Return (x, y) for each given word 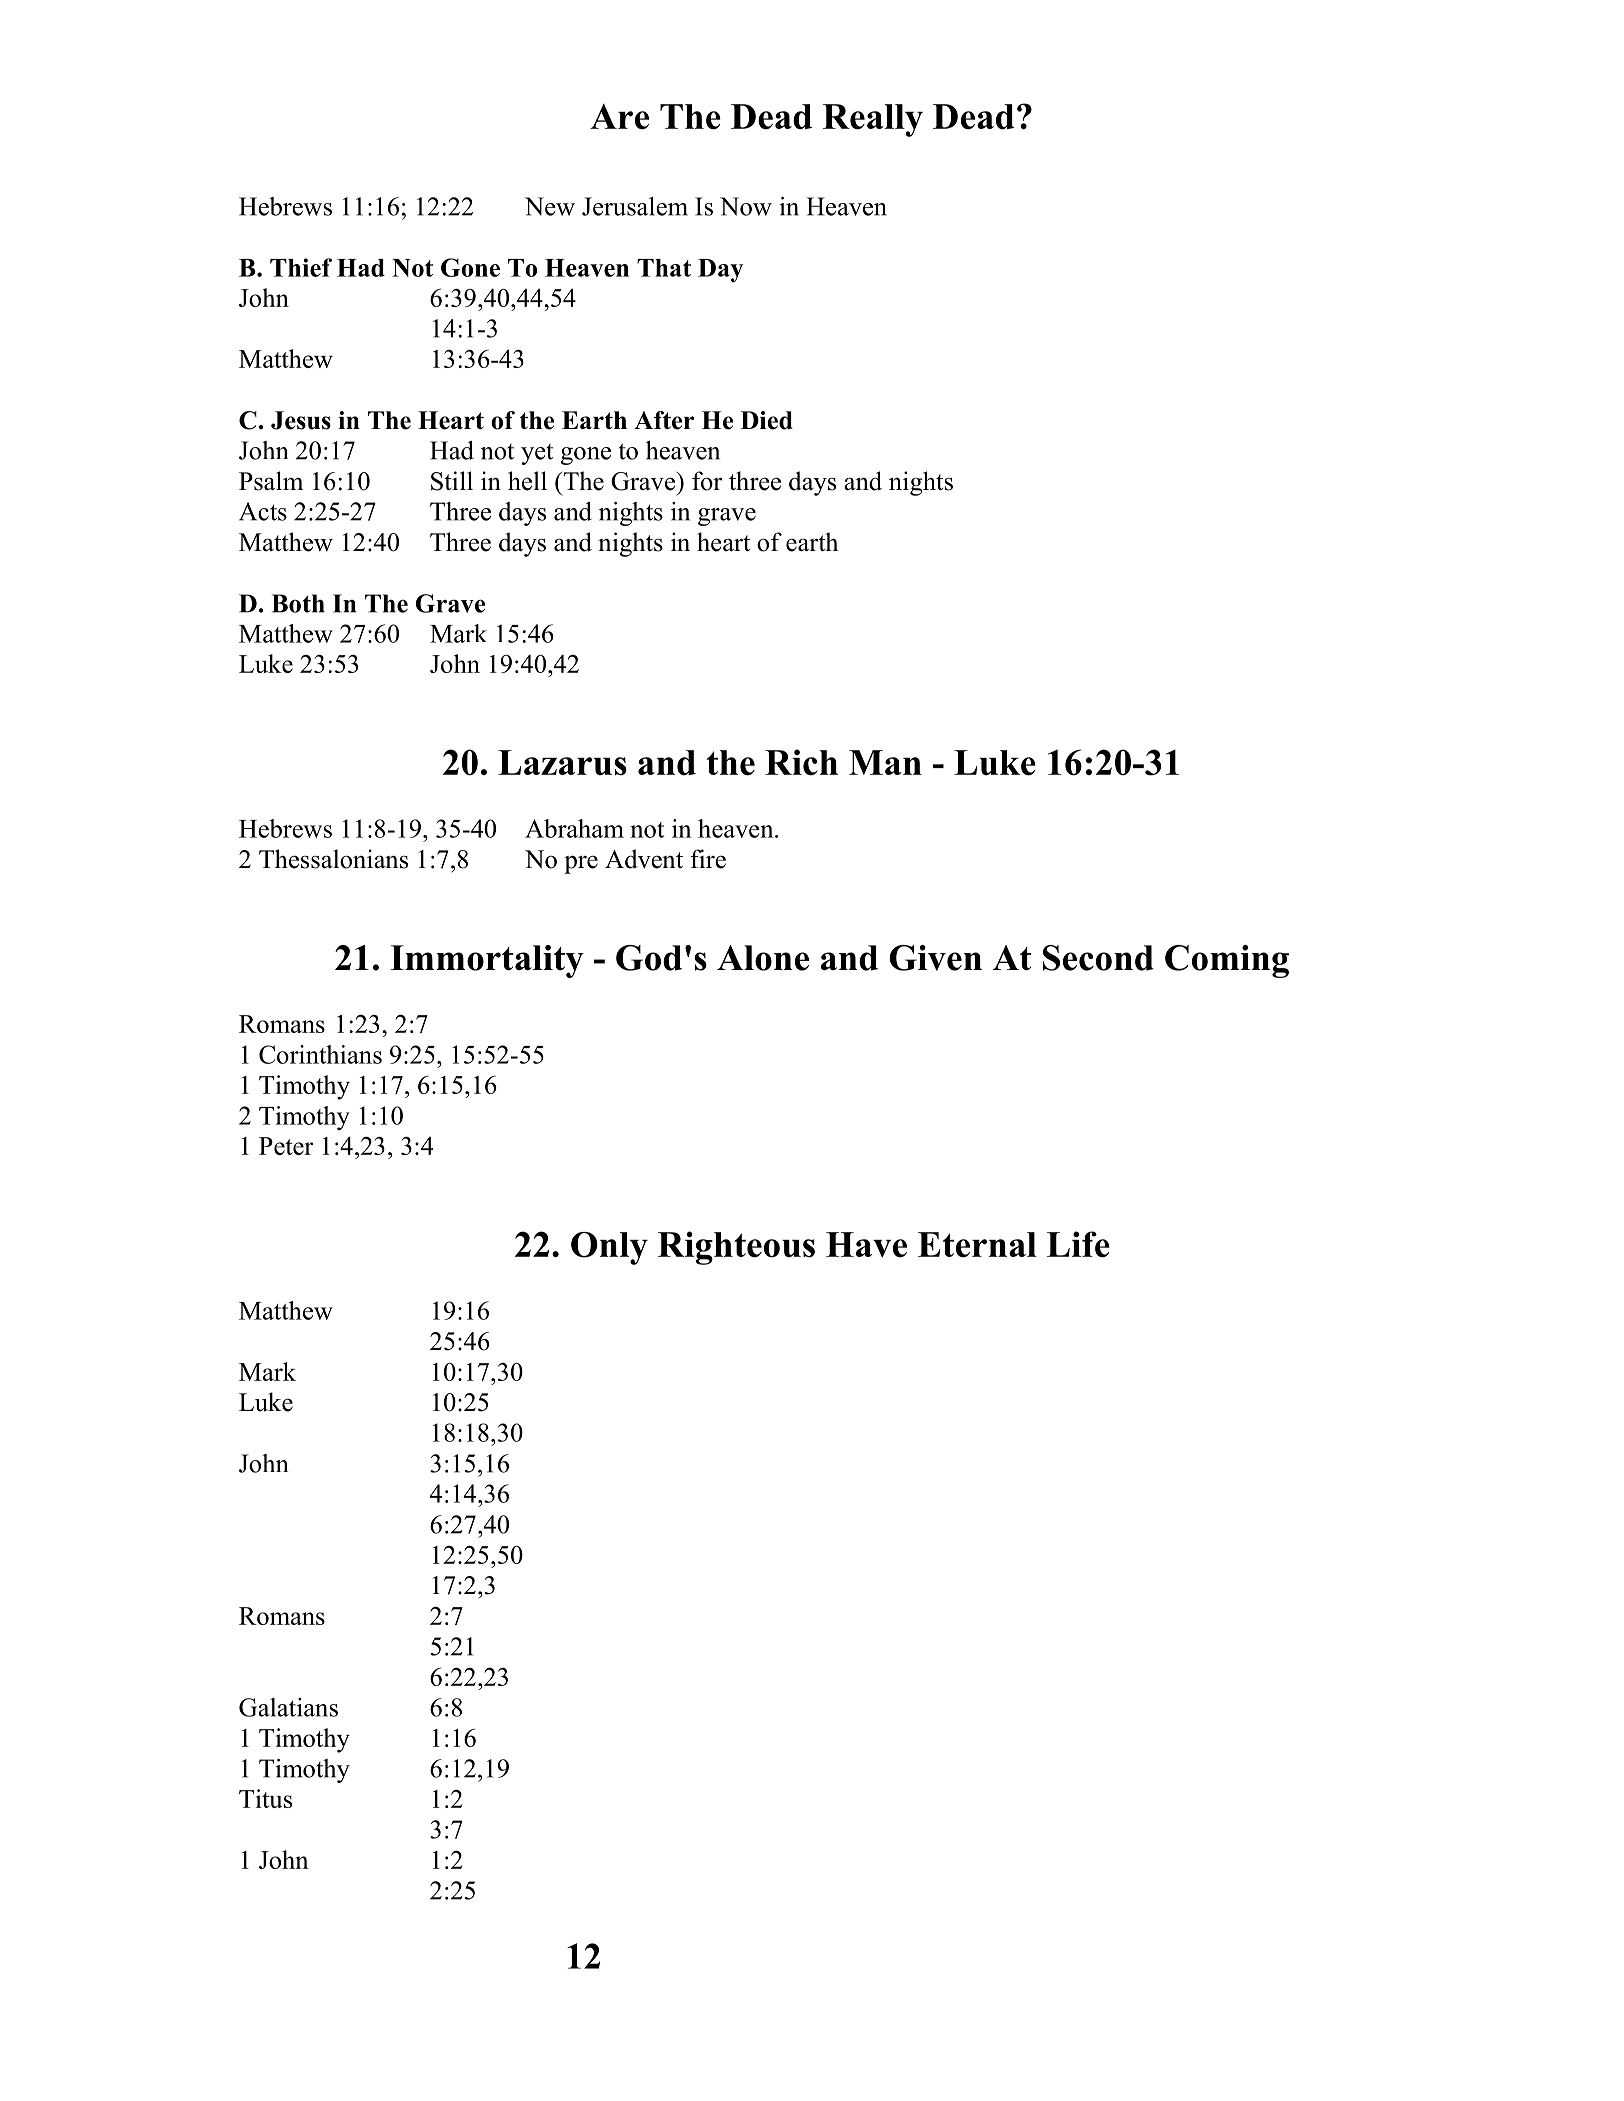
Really (873, 120)
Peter (286, 1146)
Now (746, 206)
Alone (763, 958)
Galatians (288, 1707)
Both (298, 603)
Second (1098, 958)
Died (766, 420)
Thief (301, 267)
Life (1078, 1244)
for (707, 481)
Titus (265, 1798)
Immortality (487, 961)
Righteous (736, 1248)
